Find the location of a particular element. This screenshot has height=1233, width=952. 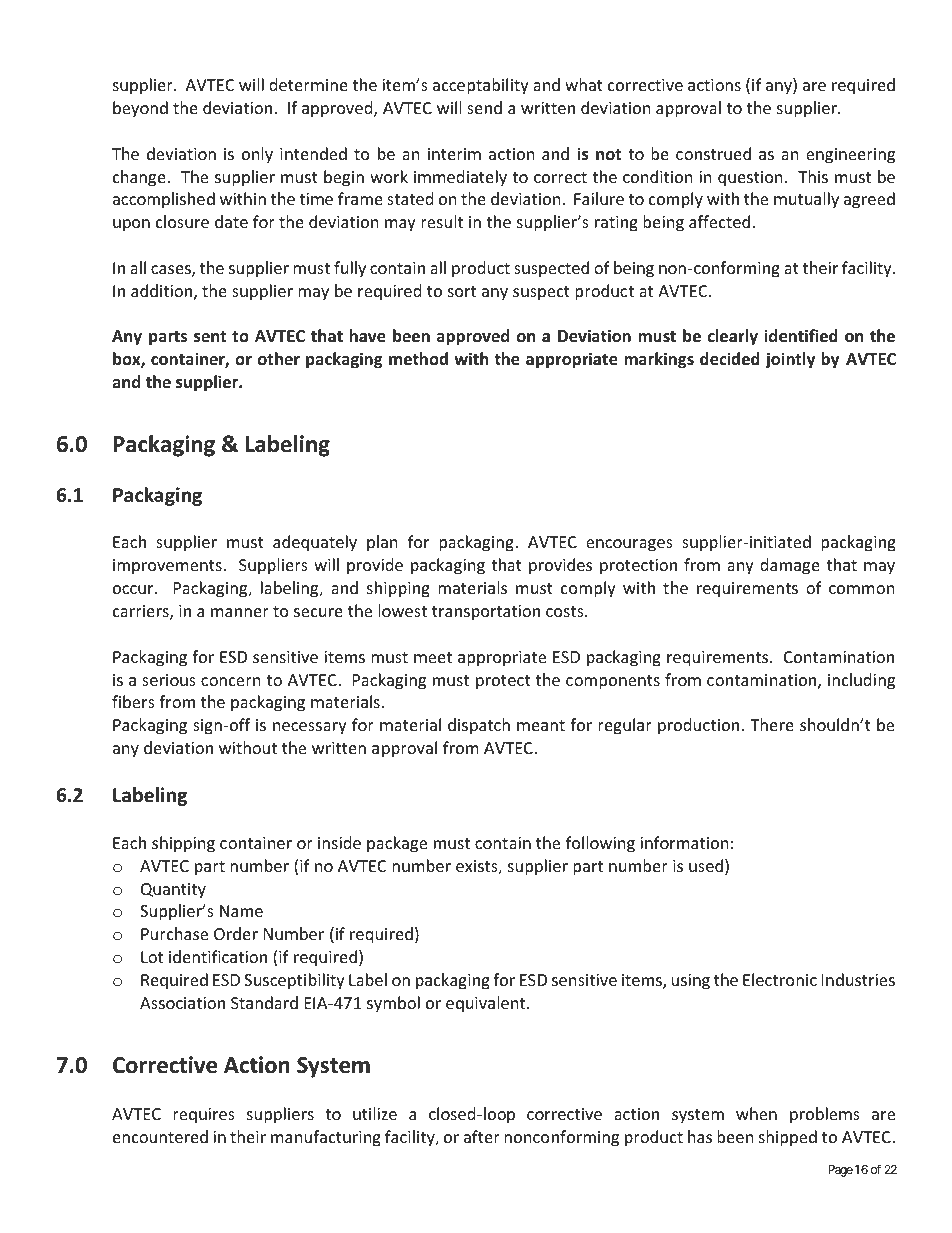

construed is located at coordinates (713, 153).
